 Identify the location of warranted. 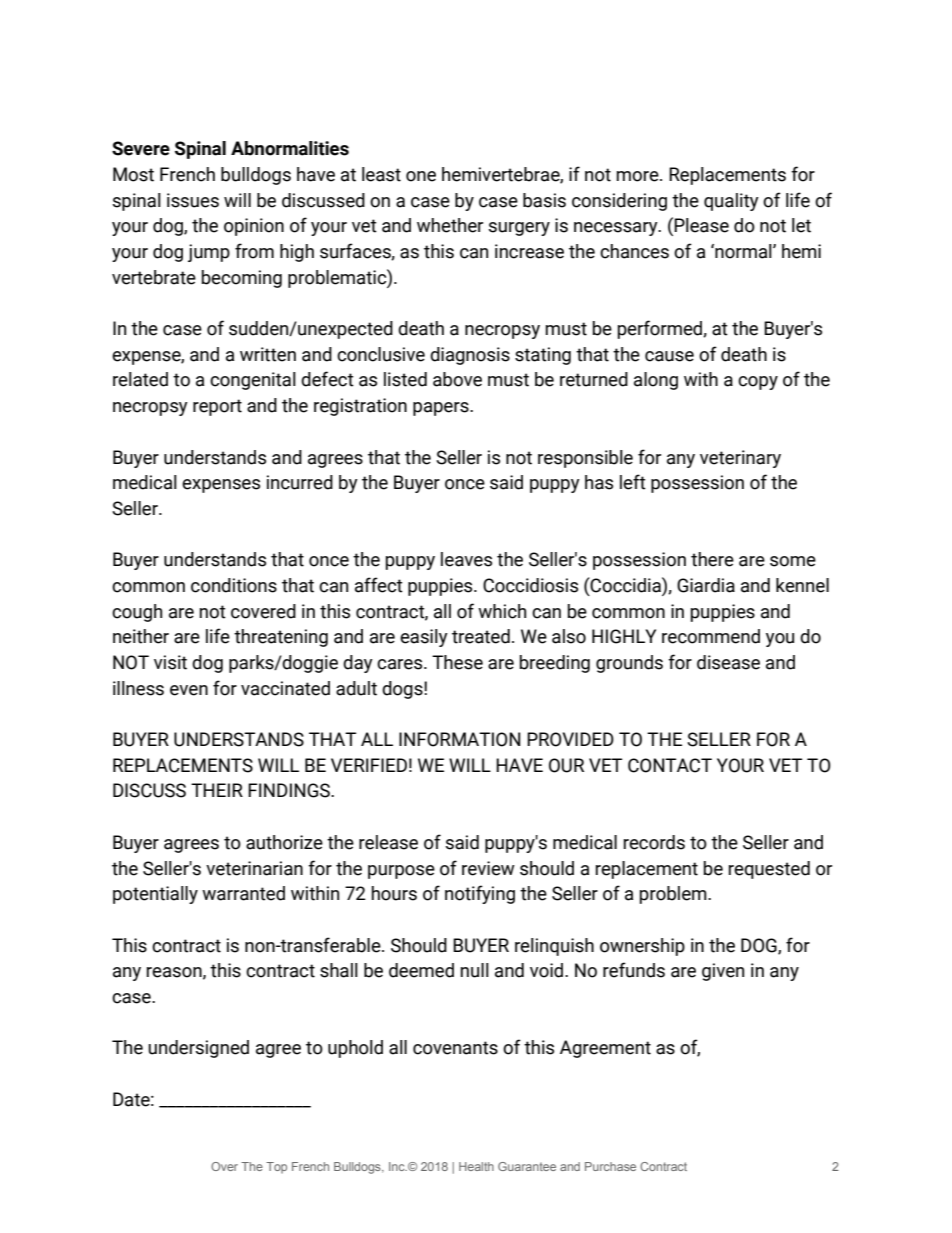
(243, 893).
